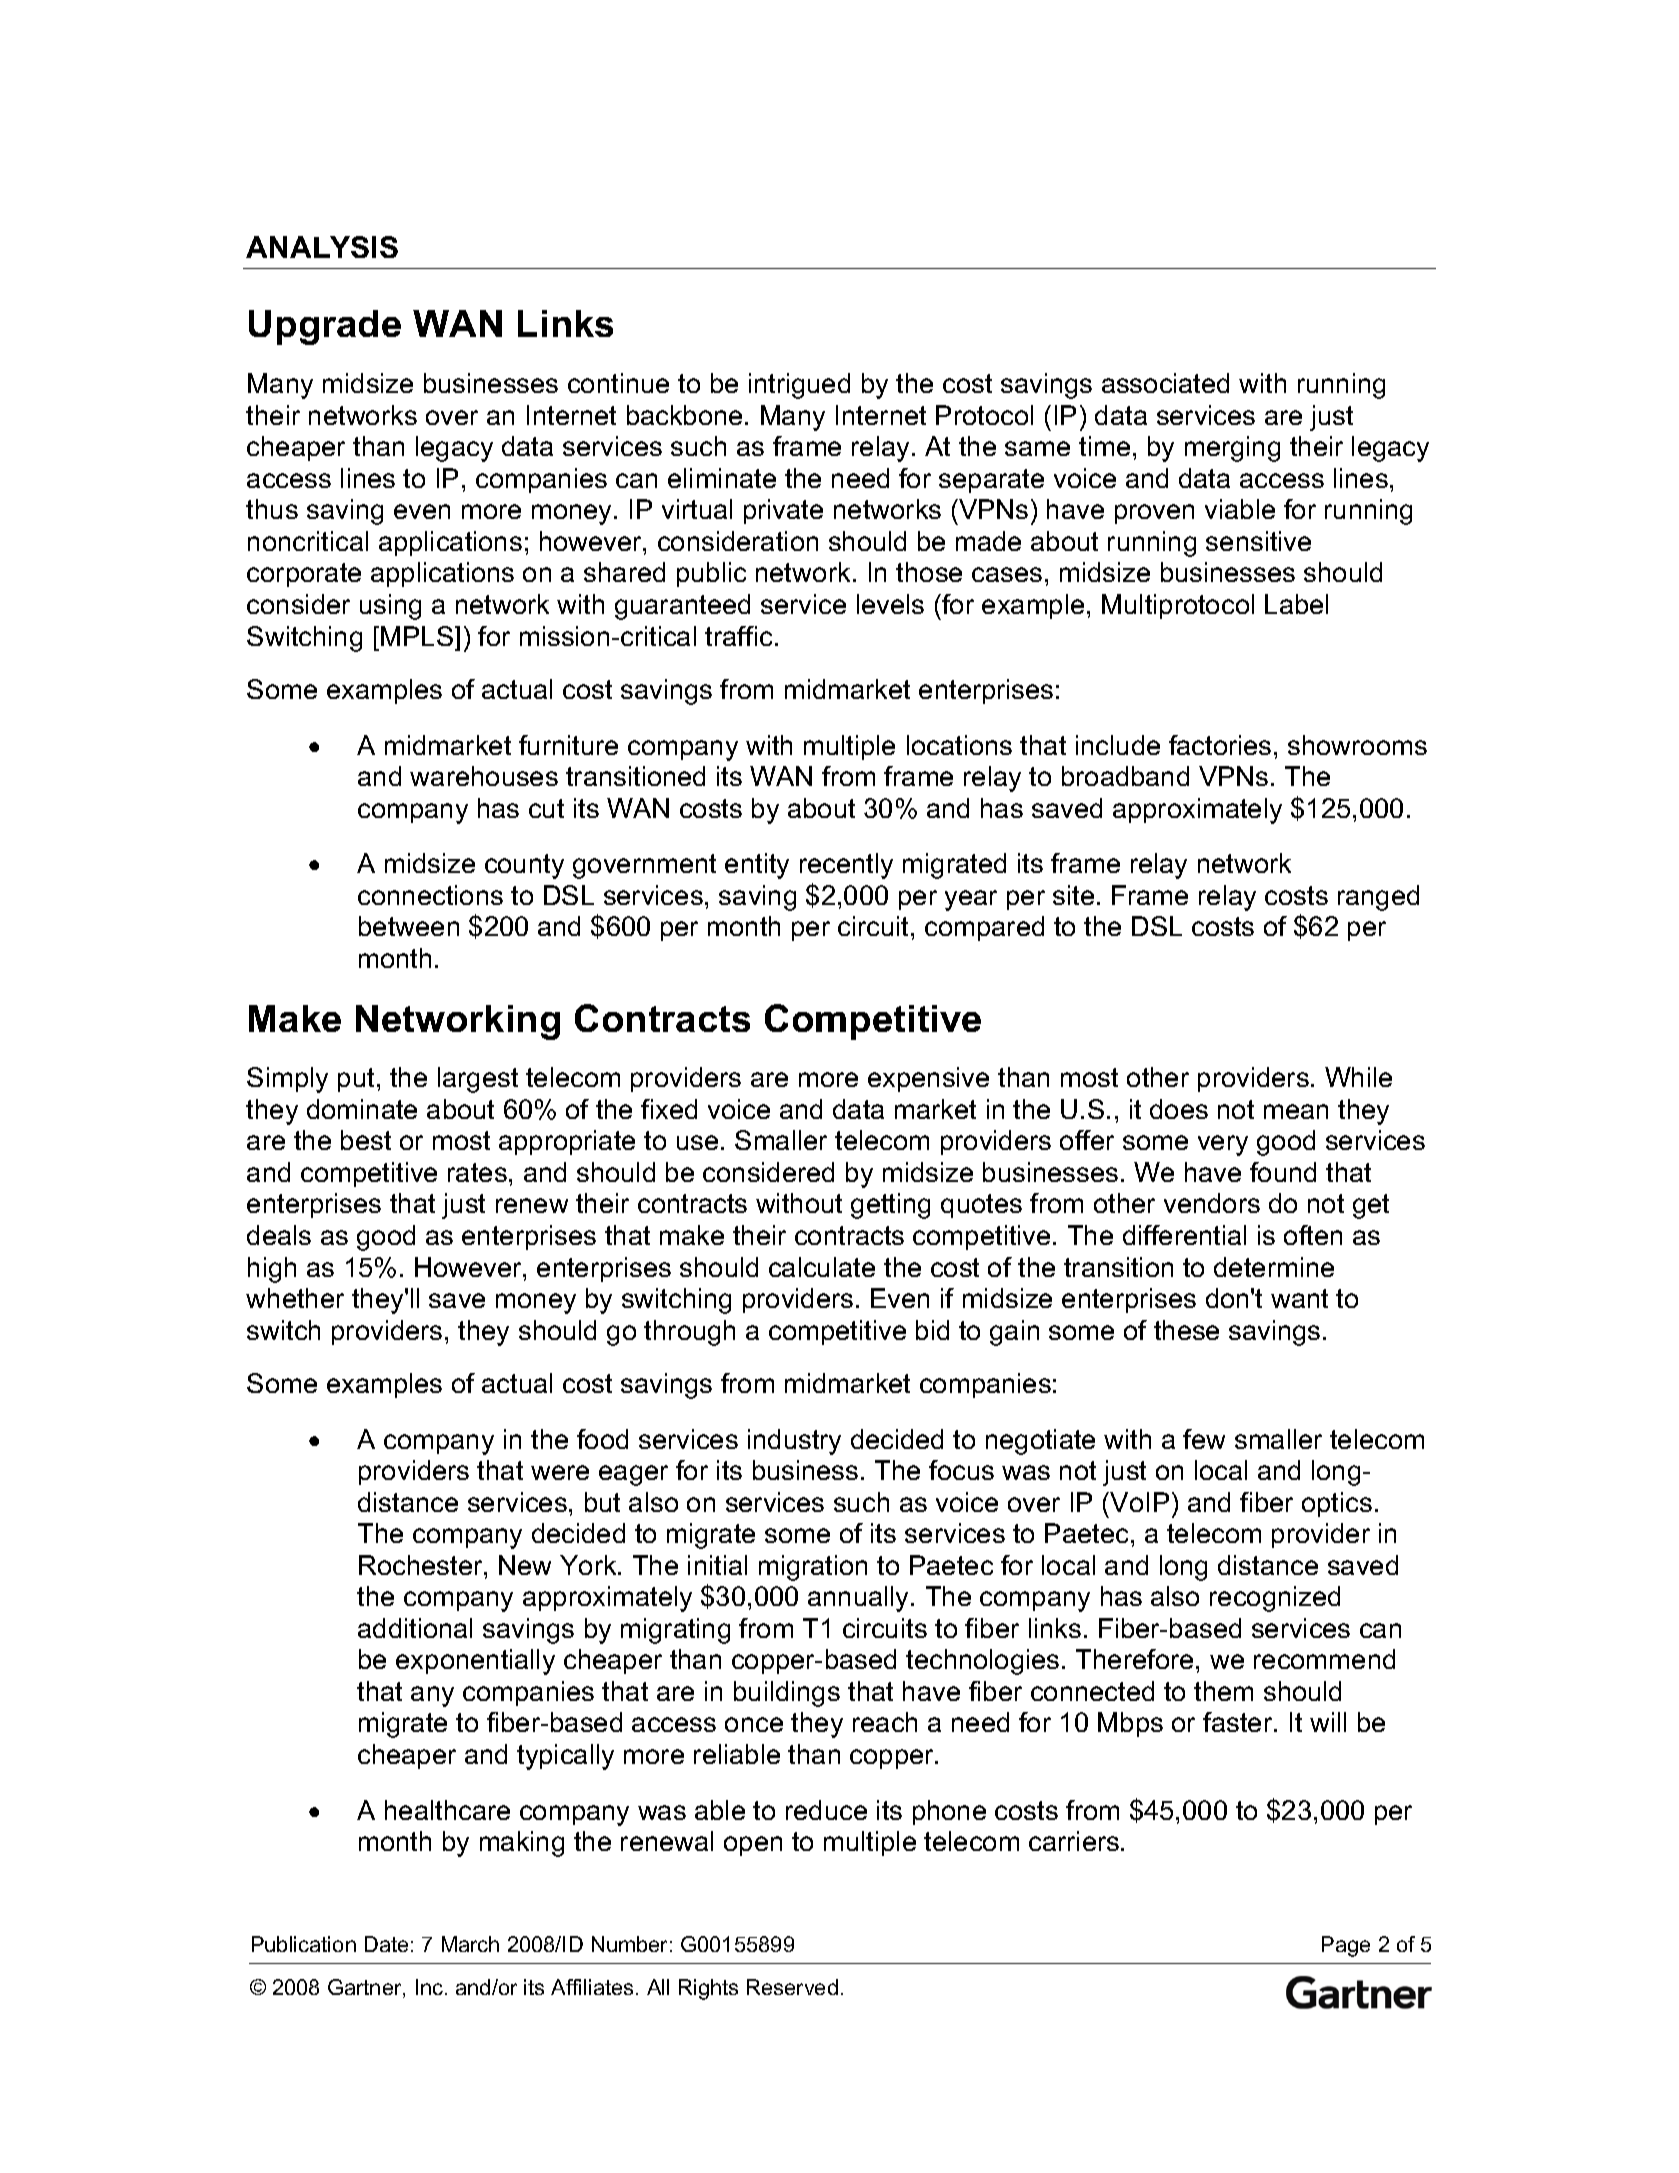 Image resolution: width=1679 pixels, height=2173 pixels. Describe the element at coordinates (386, 1944) in the screenshot. I see `Date` at that location.
